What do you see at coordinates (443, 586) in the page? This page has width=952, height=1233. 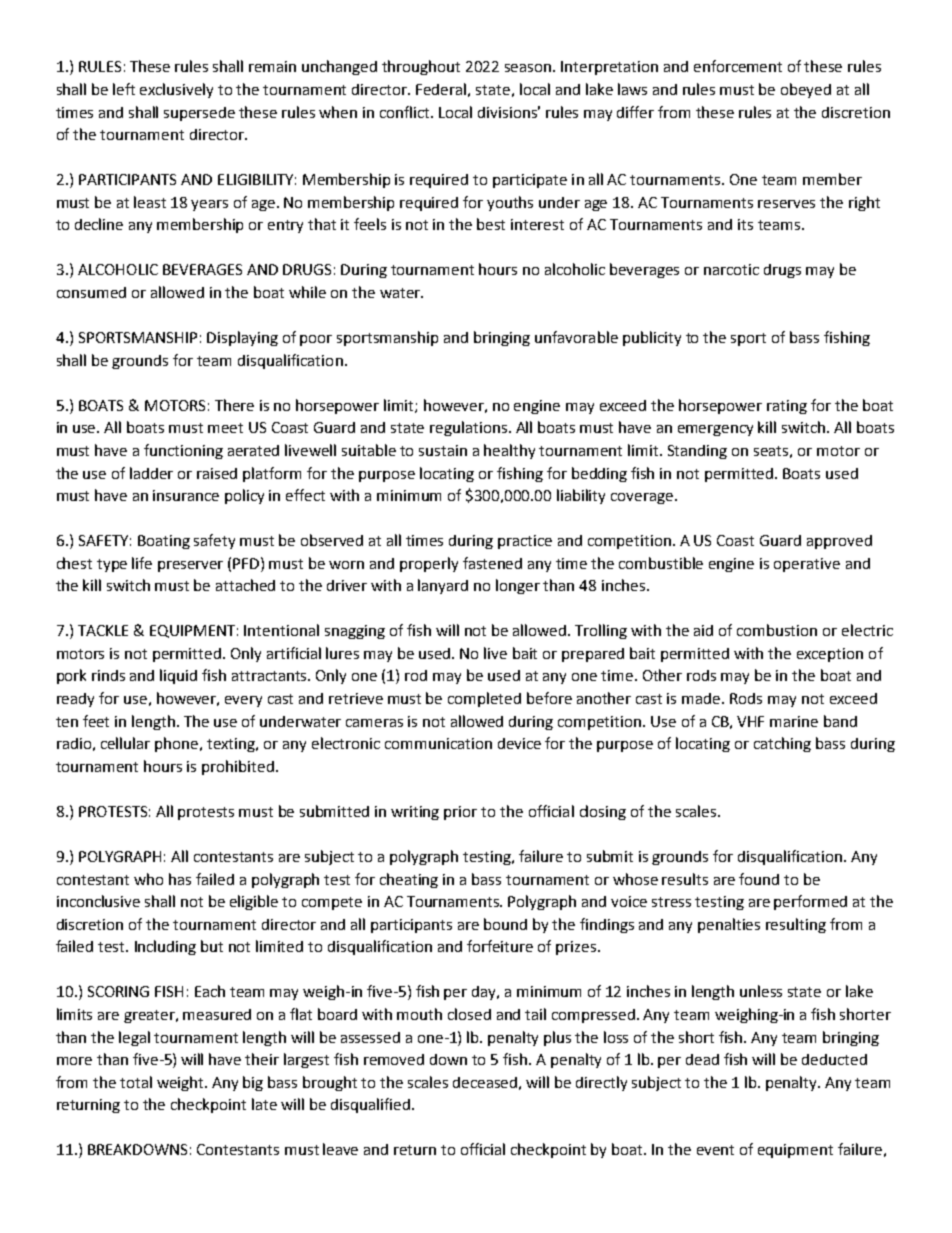 I see `lanyard` at bounding box center [443, 586].
